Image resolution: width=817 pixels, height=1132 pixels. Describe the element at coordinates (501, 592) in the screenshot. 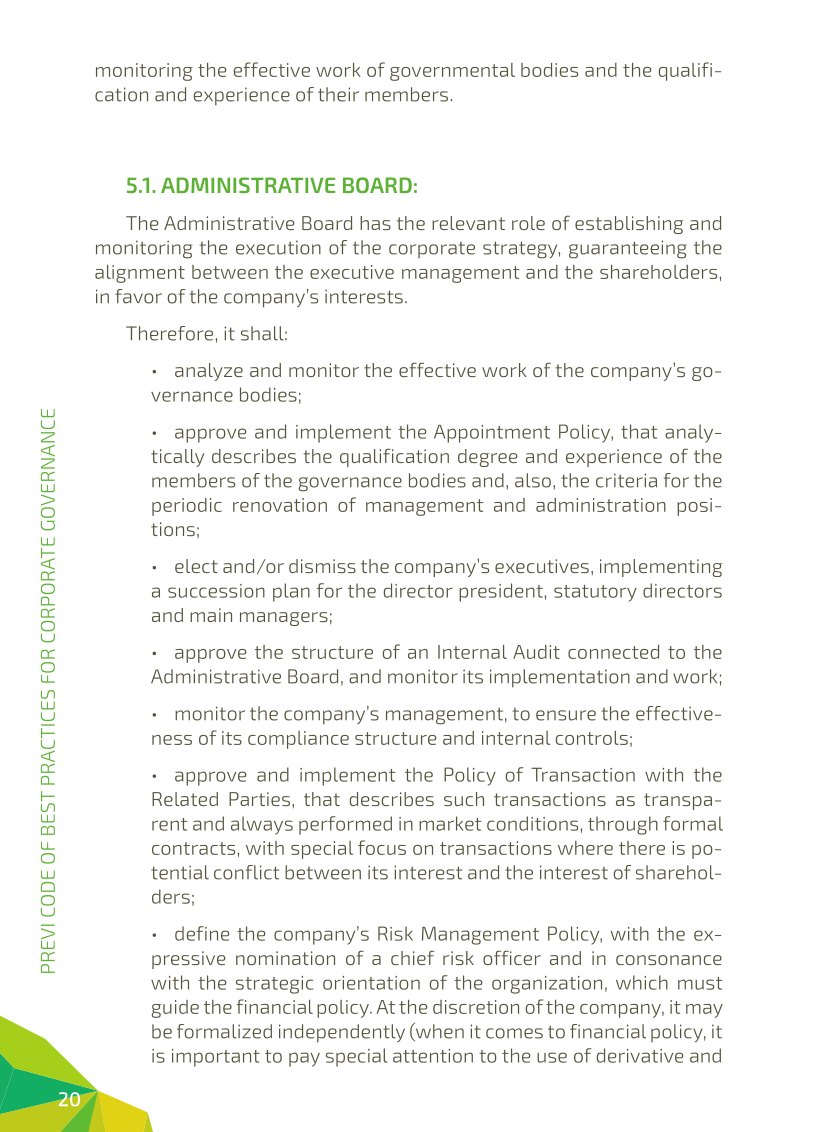

I see `president` at that location.
